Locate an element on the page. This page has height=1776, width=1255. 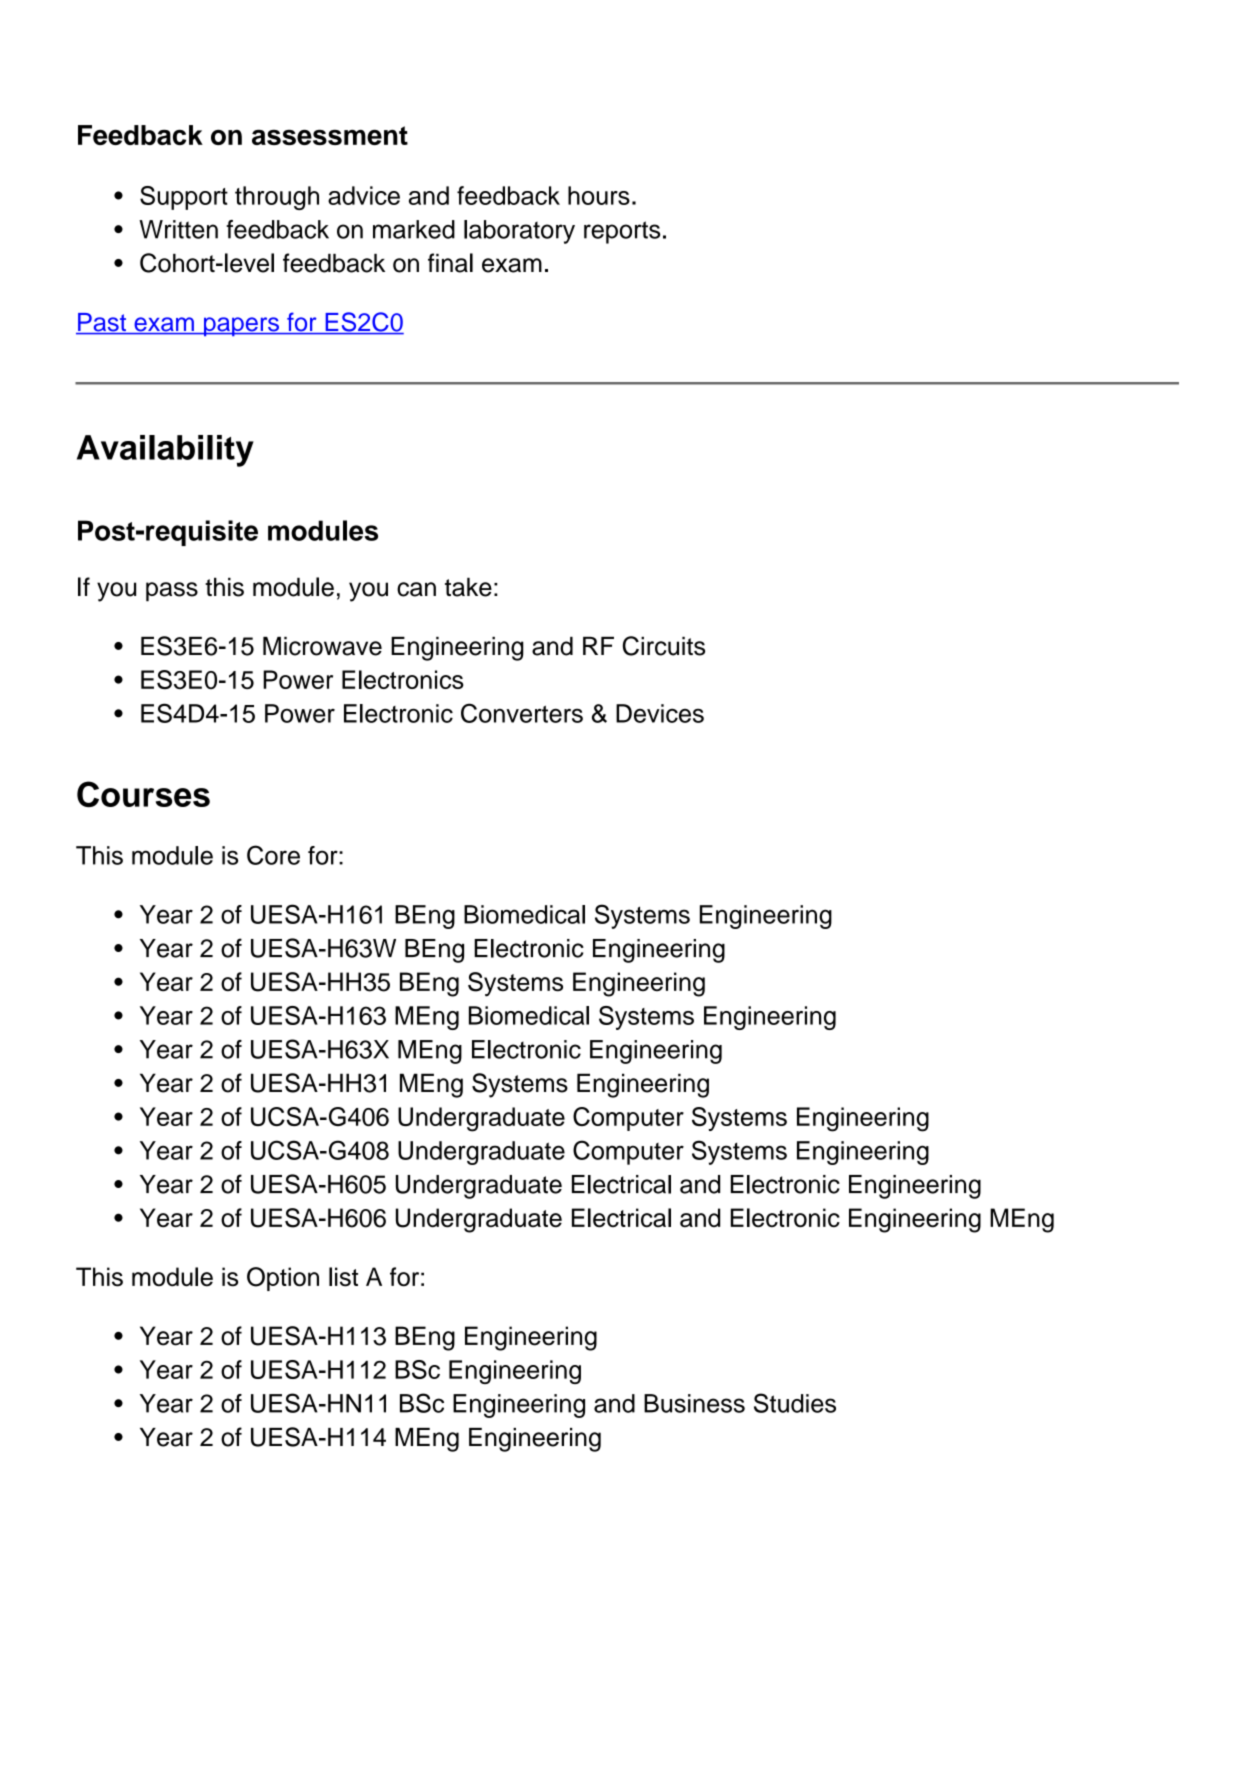
Courses is located at coordinates (143, 794).
